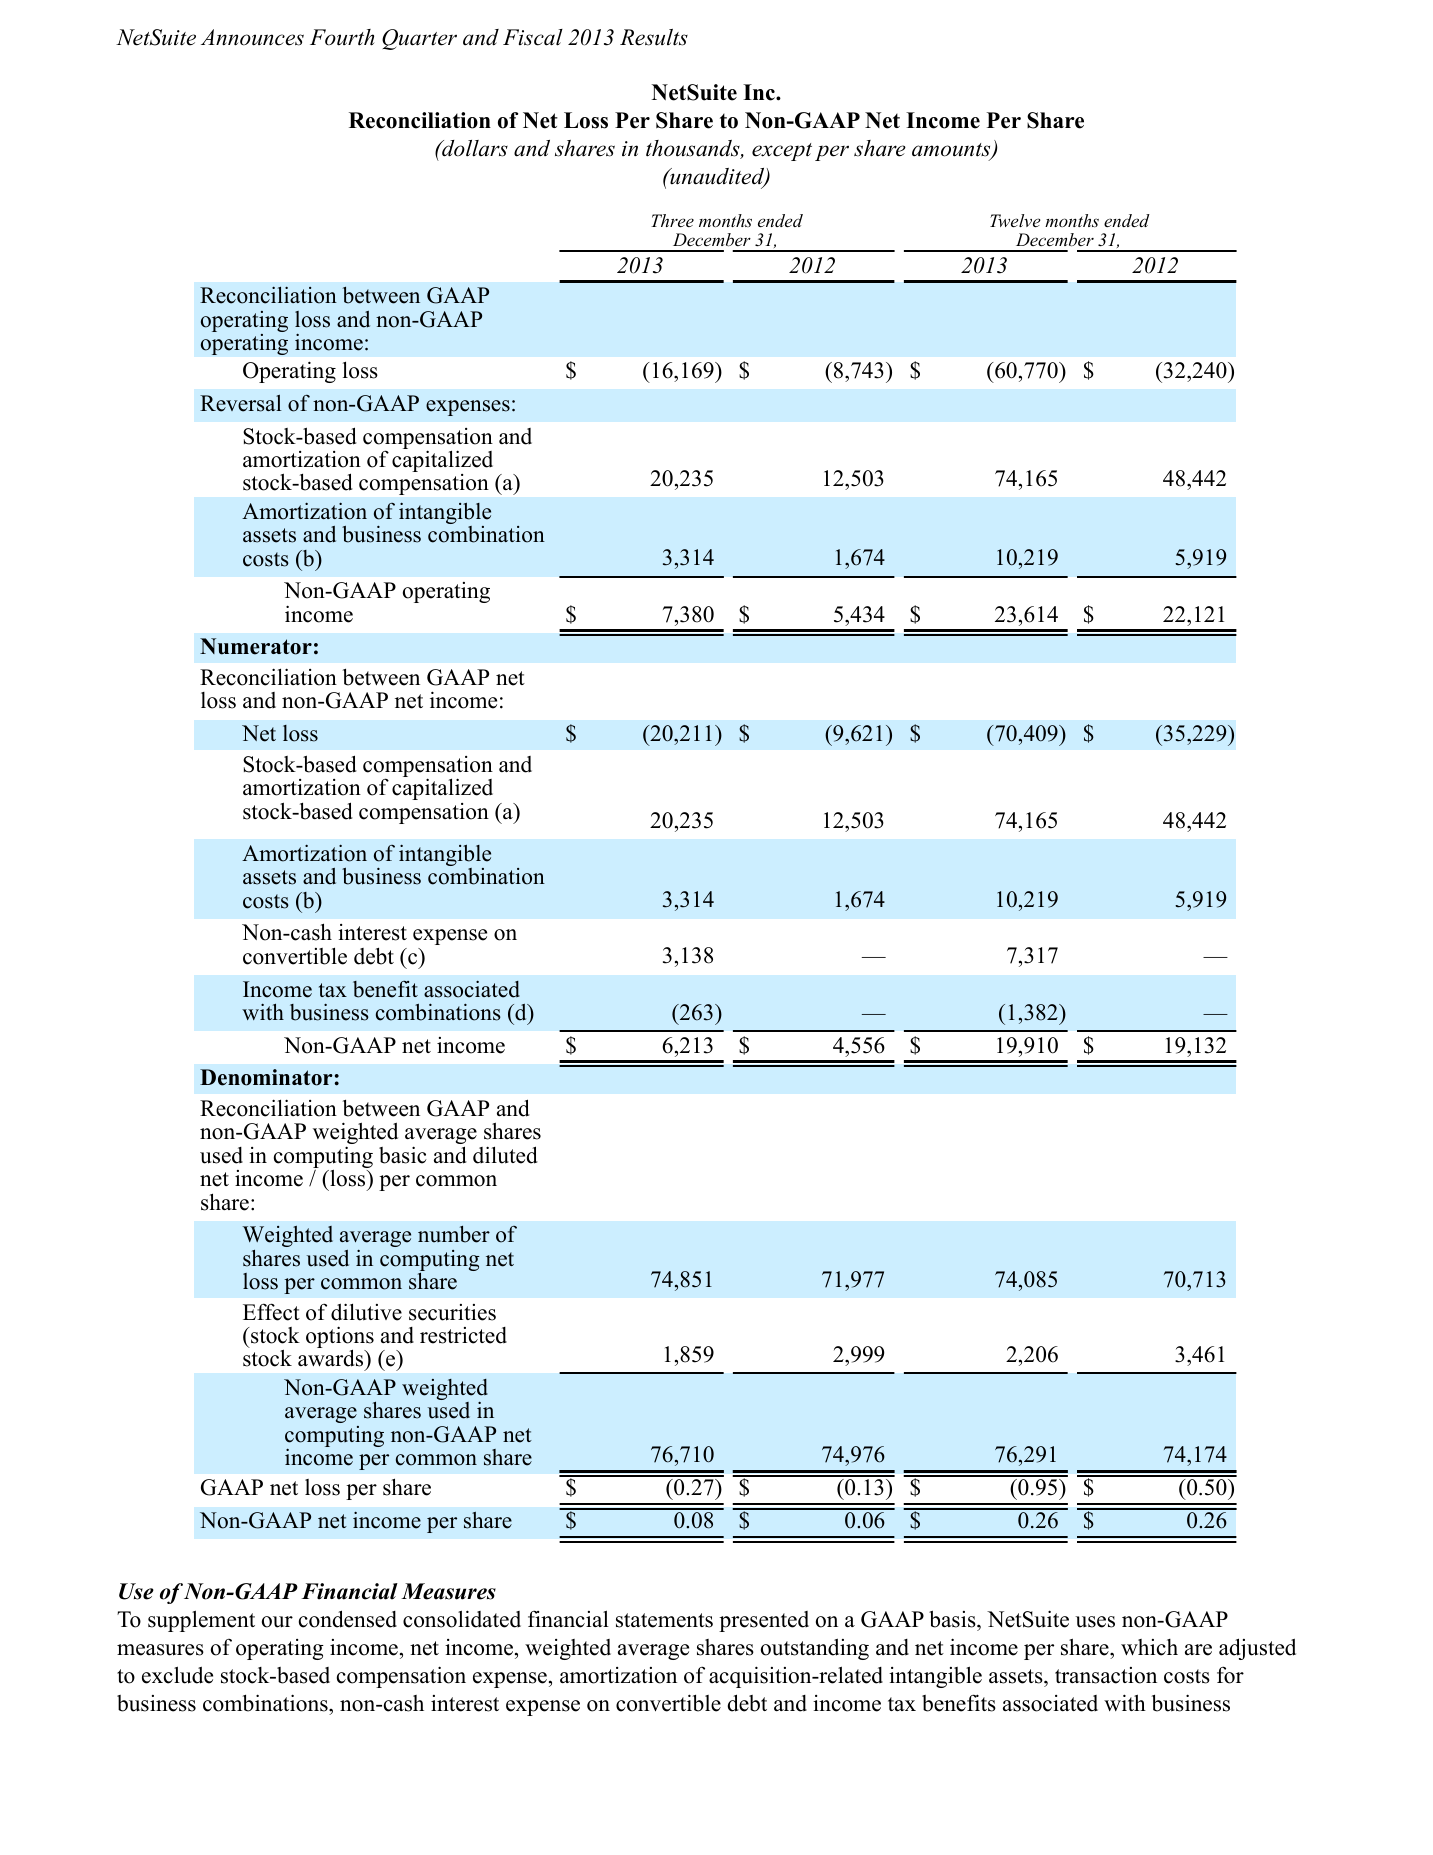 The height and width of the screenshot is (1855, 1433). What do you see at coordinates (505, 1155) in the screenshot?
I see `diluted` at bounding box center [505, 1155].
